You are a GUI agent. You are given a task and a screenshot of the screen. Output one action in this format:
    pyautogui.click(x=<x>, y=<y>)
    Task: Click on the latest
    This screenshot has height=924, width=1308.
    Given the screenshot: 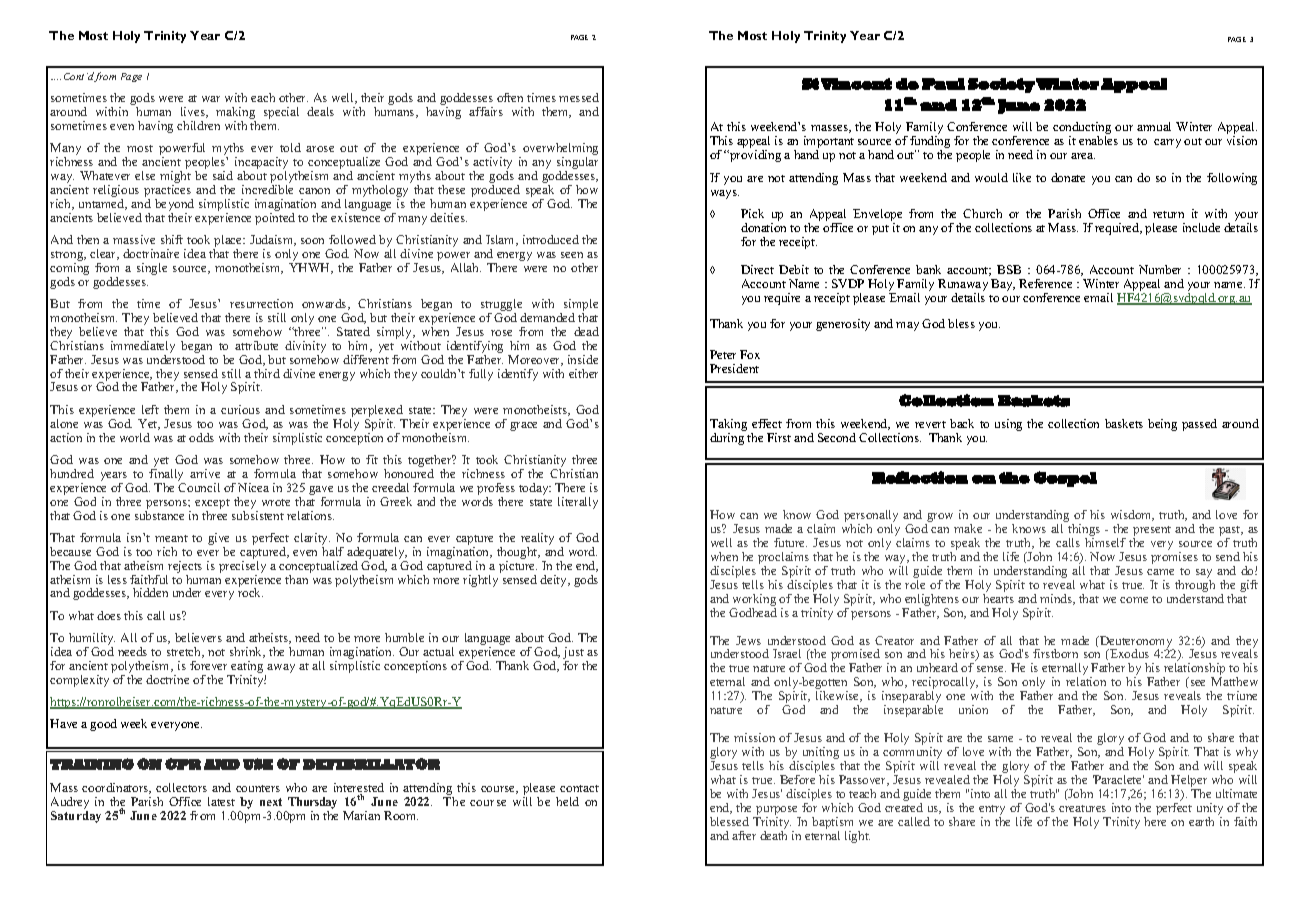 What is the action you would take?
    pyautogui.click(x=221, y=801)
